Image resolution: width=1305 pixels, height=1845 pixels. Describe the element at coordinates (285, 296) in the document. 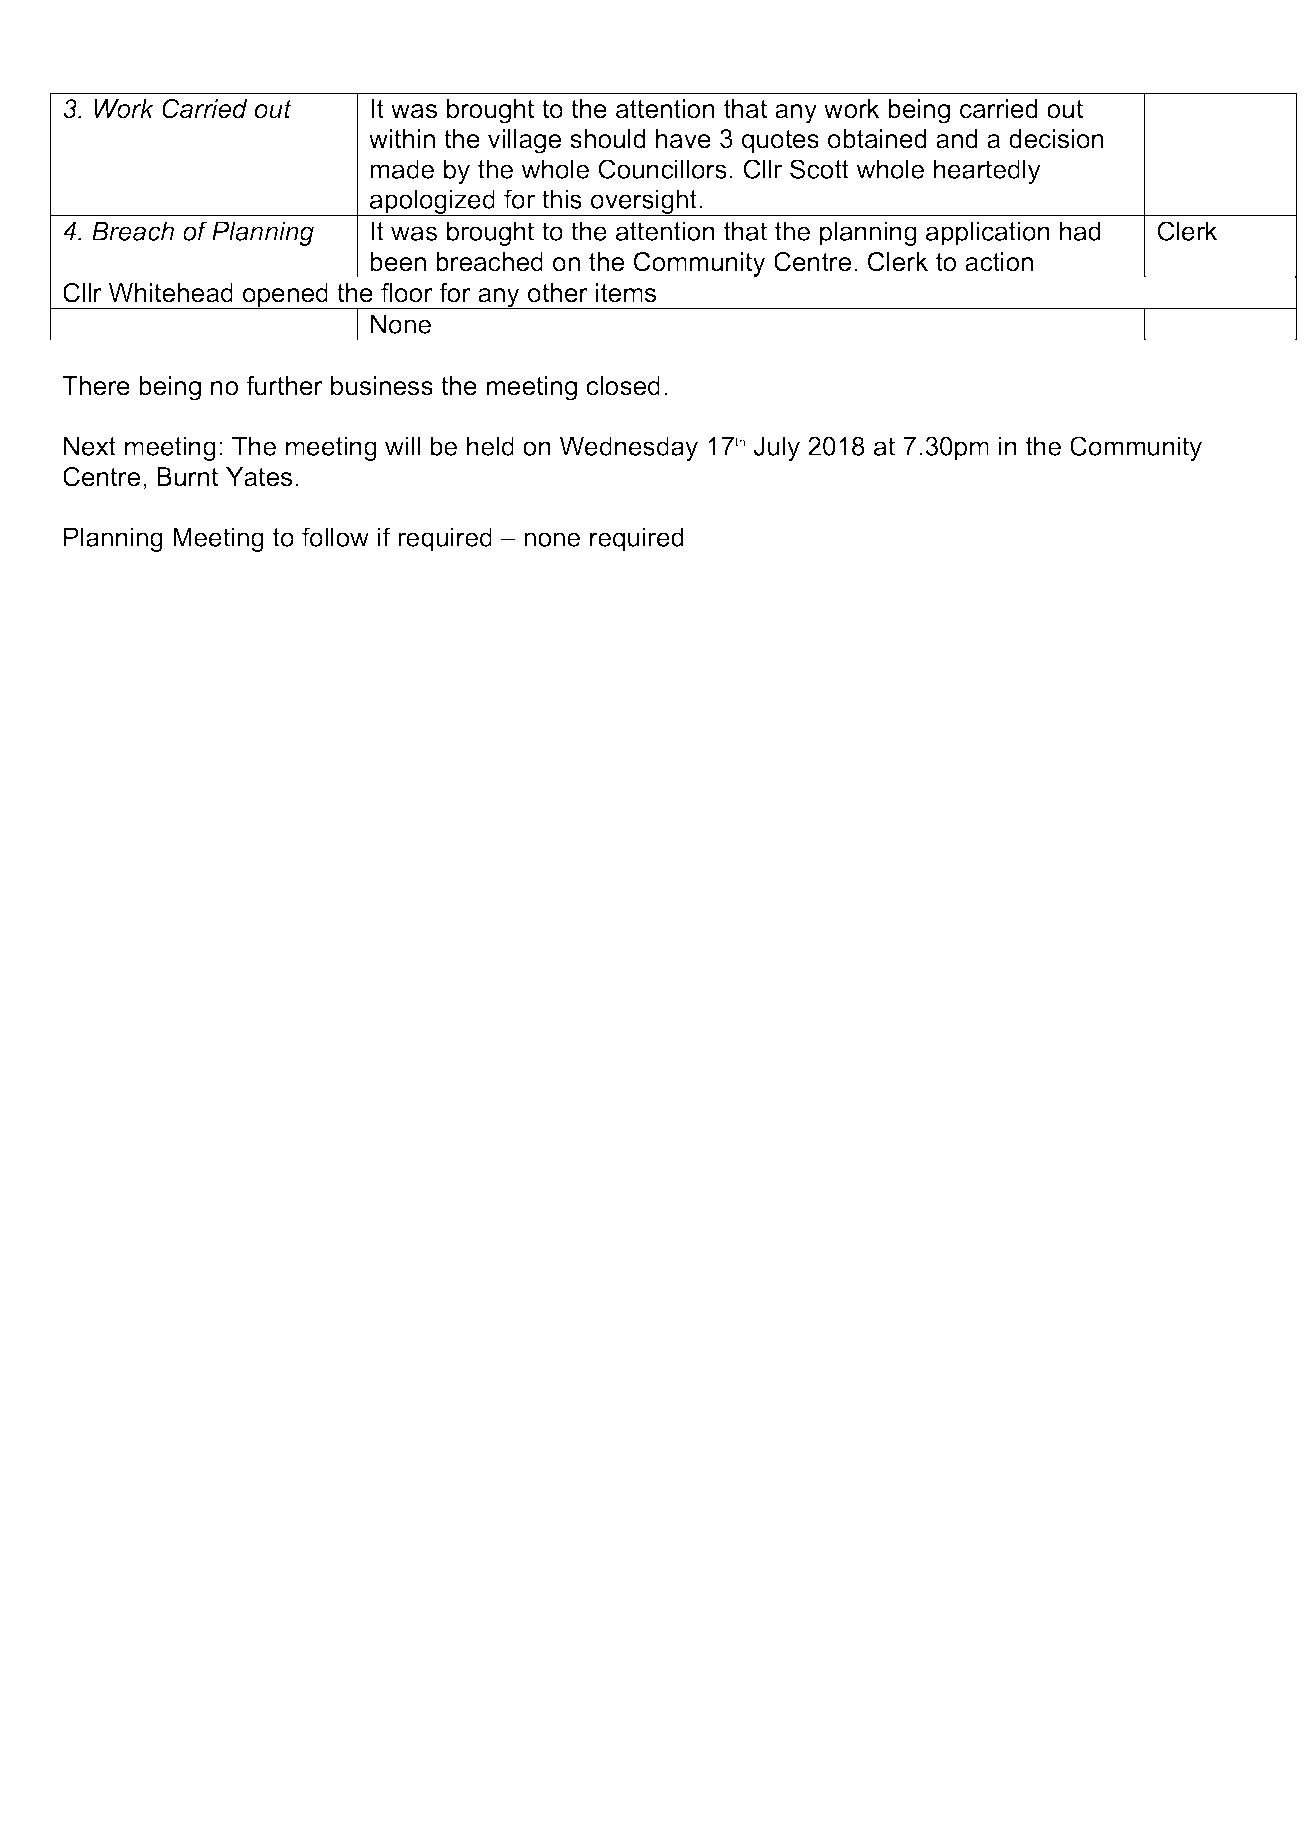

I see `opened` at that location.
